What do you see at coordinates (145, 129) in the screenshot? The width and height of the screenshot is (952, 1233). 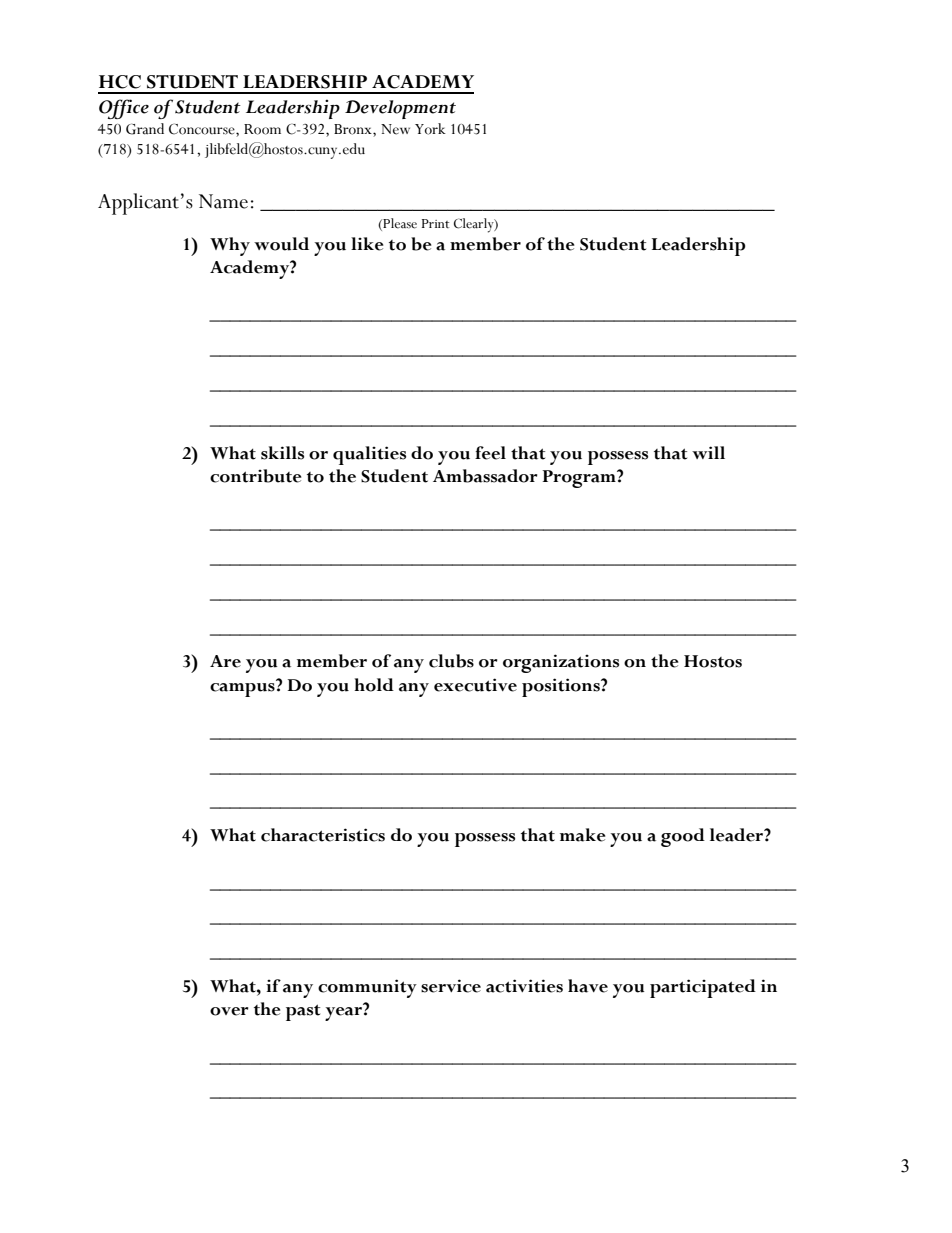 I see `Grand` at bounding box center [145, 129].
